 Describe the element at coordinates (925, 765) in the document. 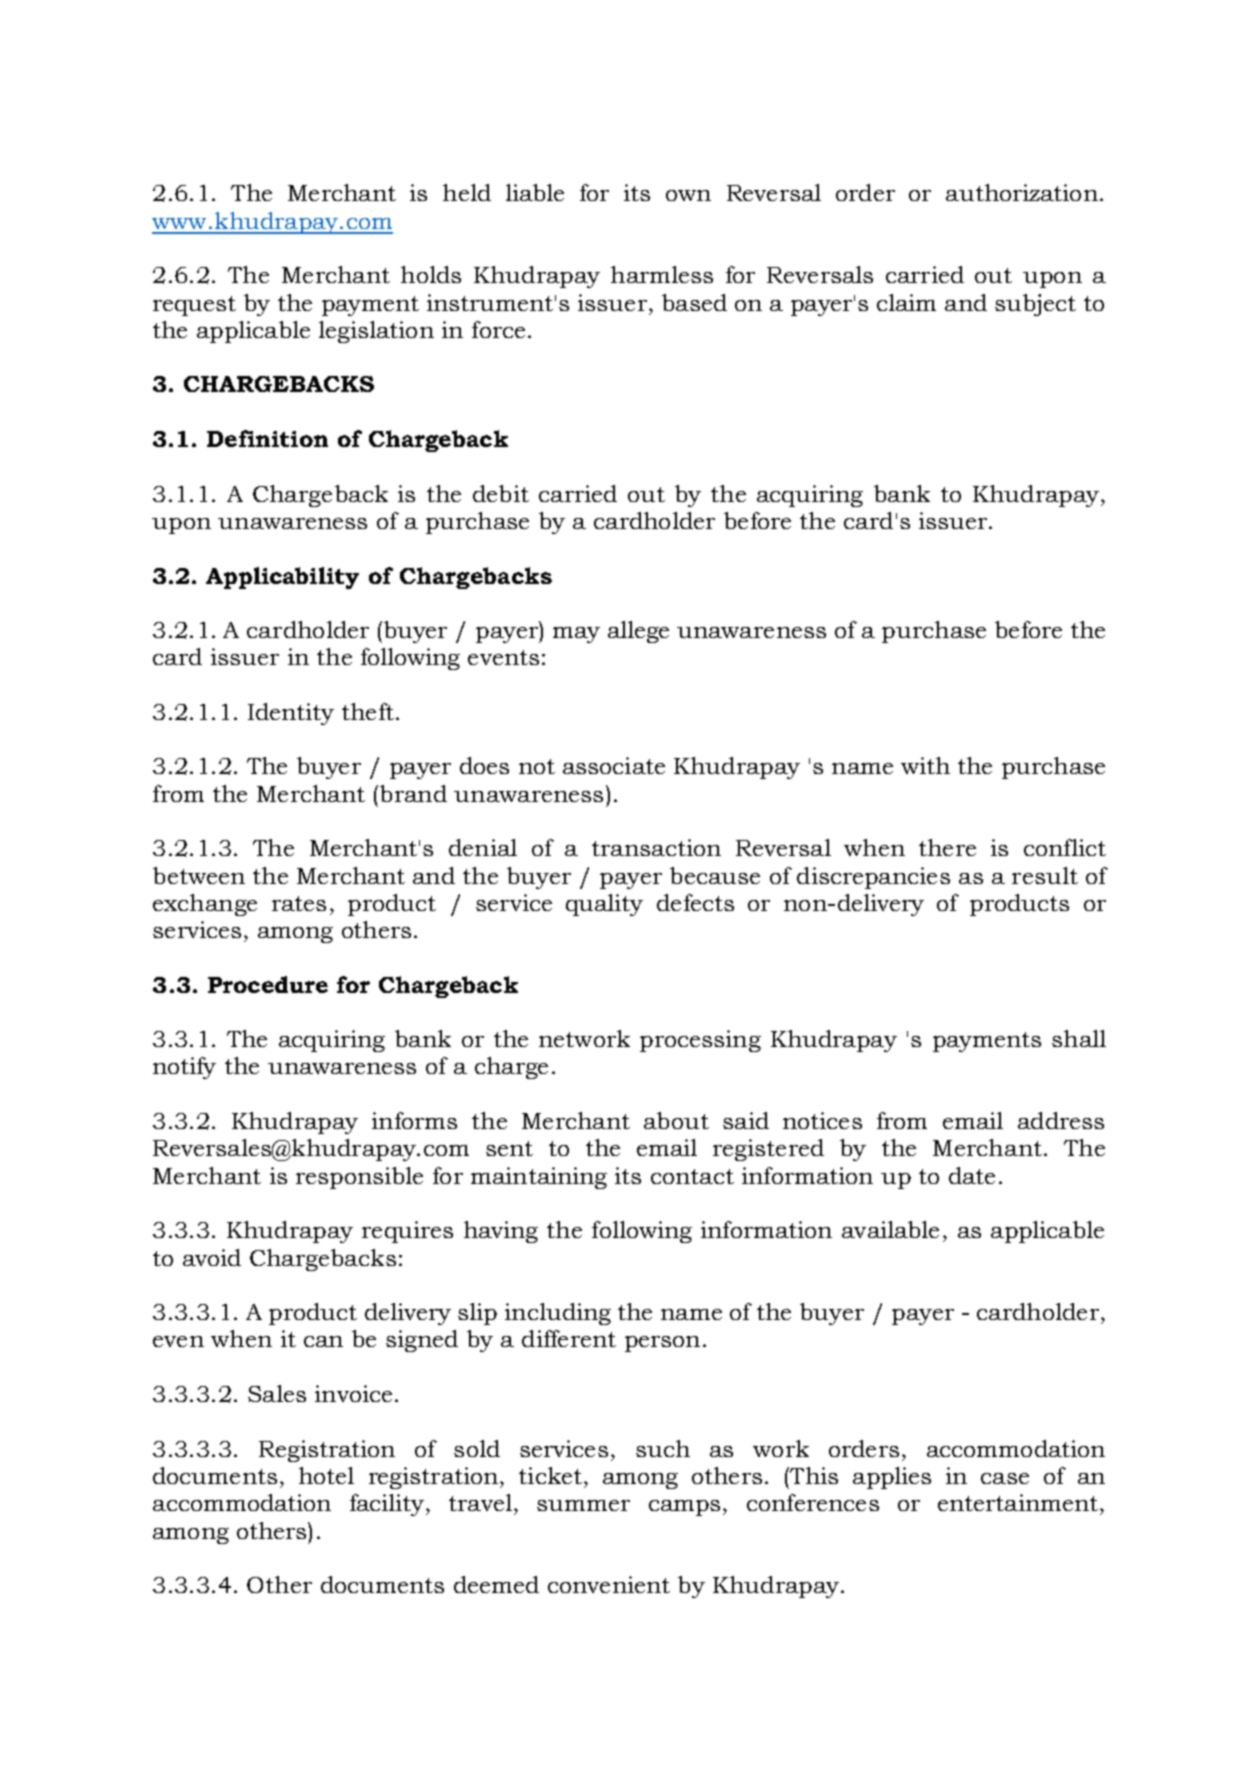

I see `with` at that location.
